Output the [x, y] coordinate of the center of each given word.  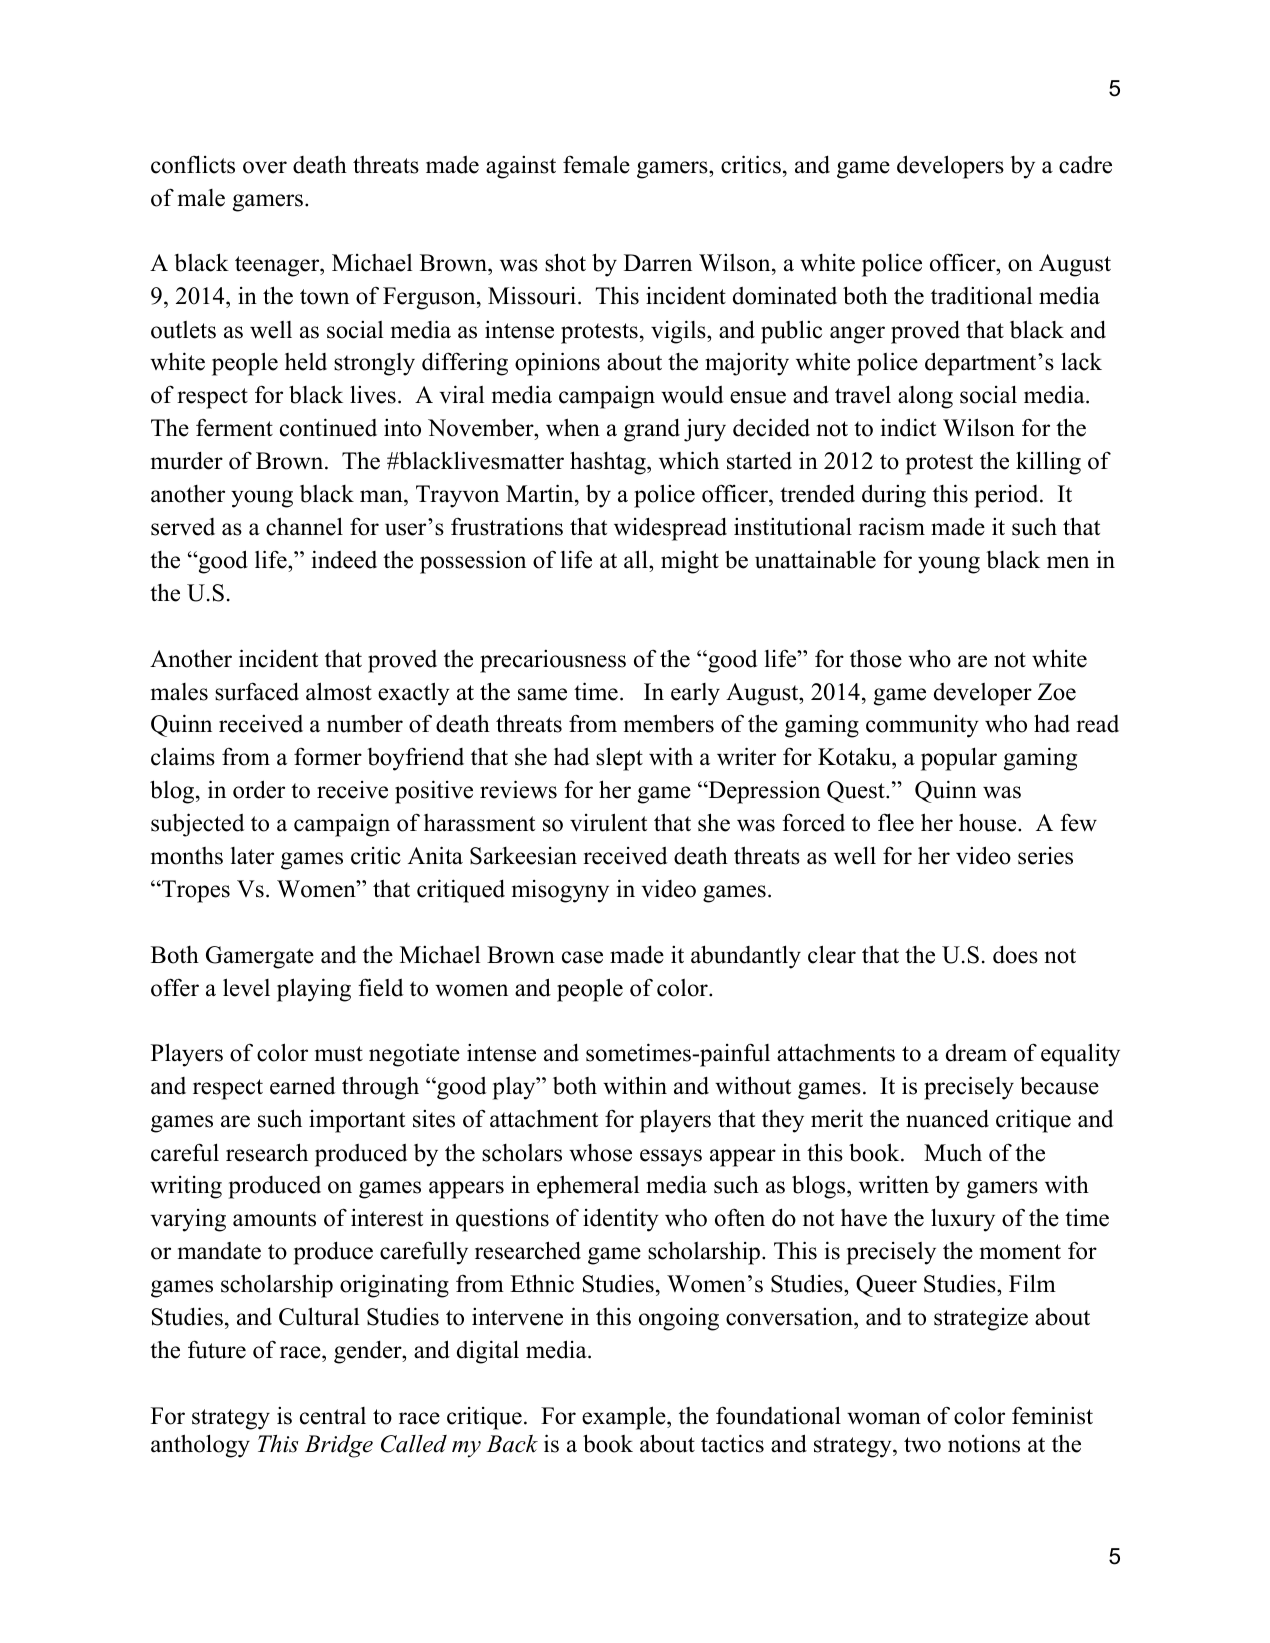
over [265, 167]
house [989, 822]
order [259, 789]
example [625, 1418]
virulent [608, 822]
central [333, 1416]
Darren [658, 263]
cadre [1085, 165]
